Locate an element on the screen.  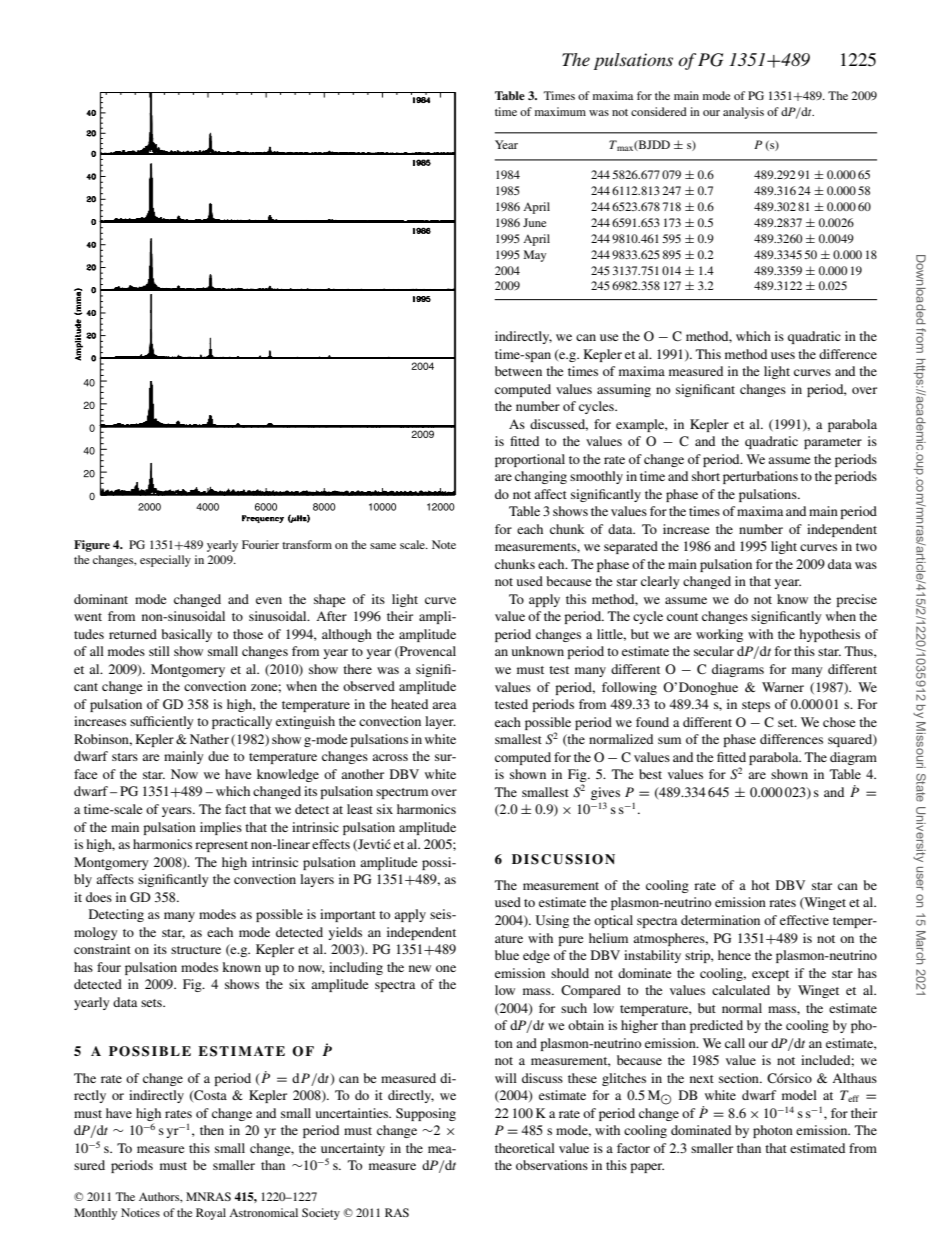
Royal is located at coordinates (211, 1214).
